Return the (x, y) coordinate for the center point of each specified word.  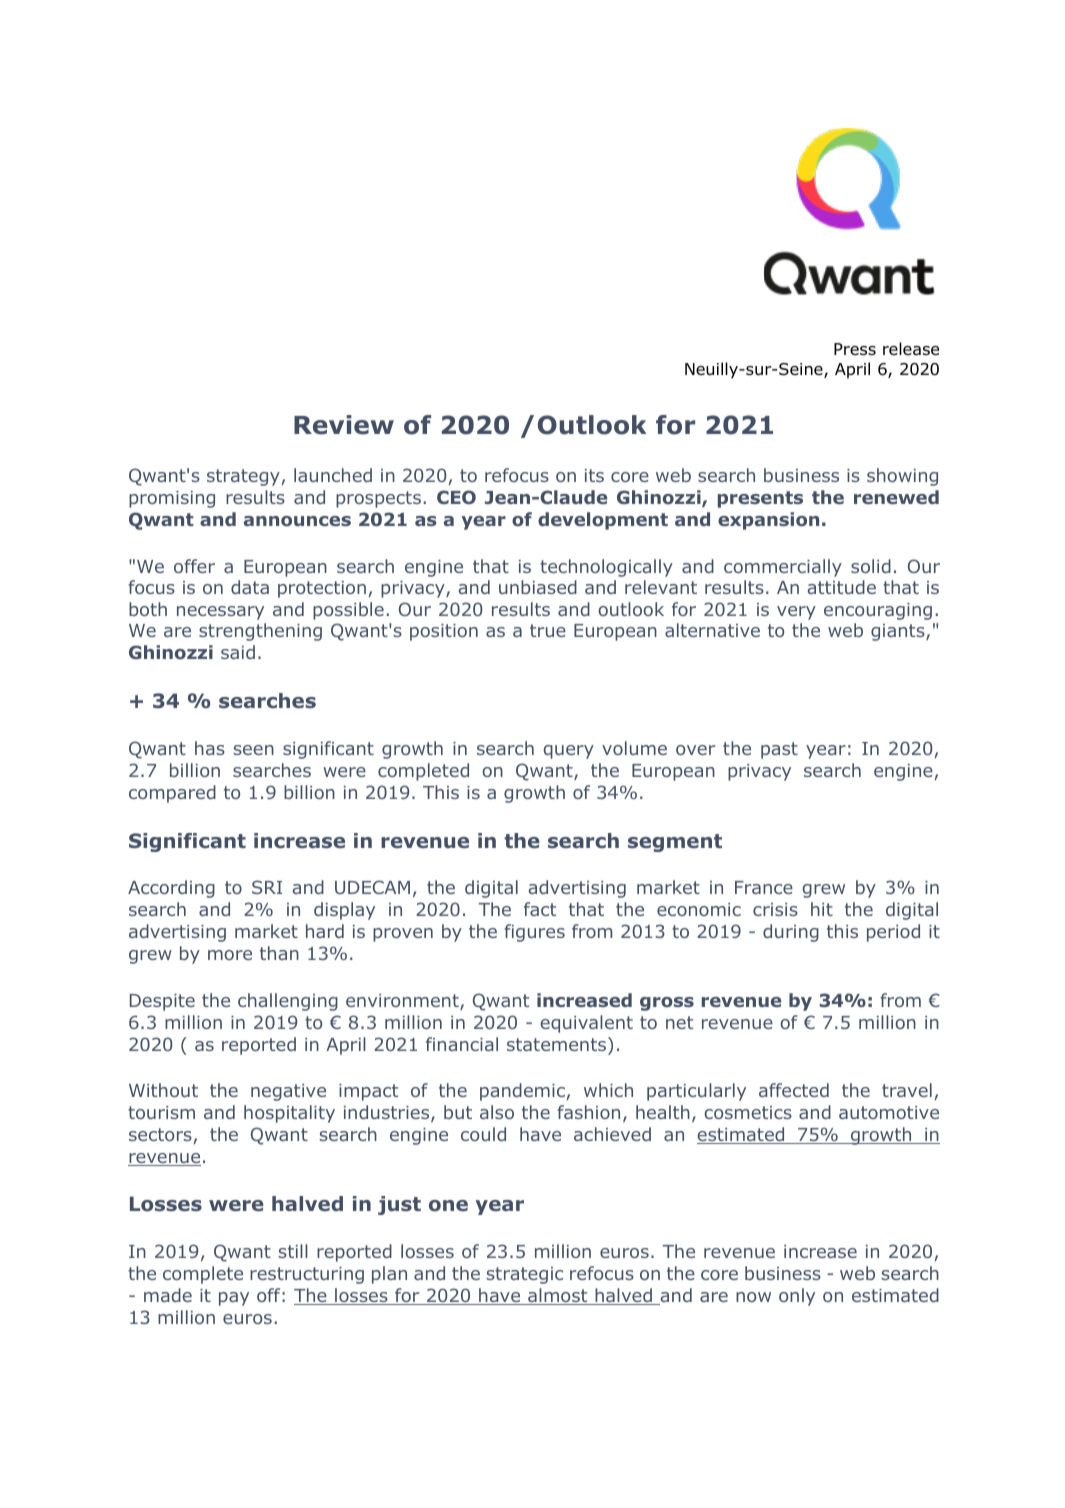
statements (556, 1044)
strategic (524, 1275)
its (594, 475)
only (797, 1297)
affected (794, 1090)
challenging (288, 1002)
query (569, 752)
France (764, 887)
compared (172, 794)
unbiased (538, 587)
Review (344, 425)
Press (855, 349)
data (250, 587)
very (796, 613)
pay (234, 1299)
